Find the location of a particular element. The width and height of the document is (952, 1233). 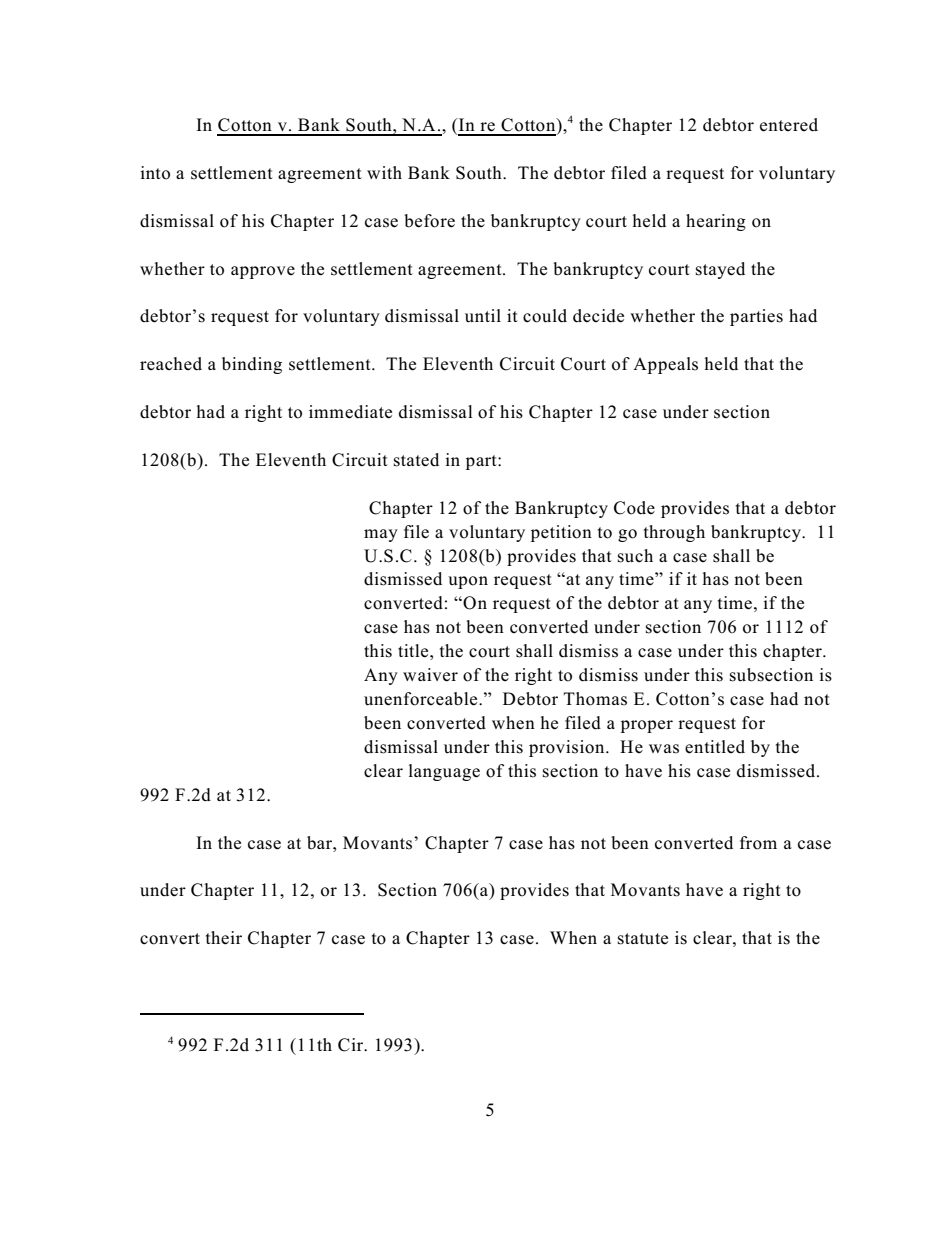

entered is located at coordinates (789, 125).
